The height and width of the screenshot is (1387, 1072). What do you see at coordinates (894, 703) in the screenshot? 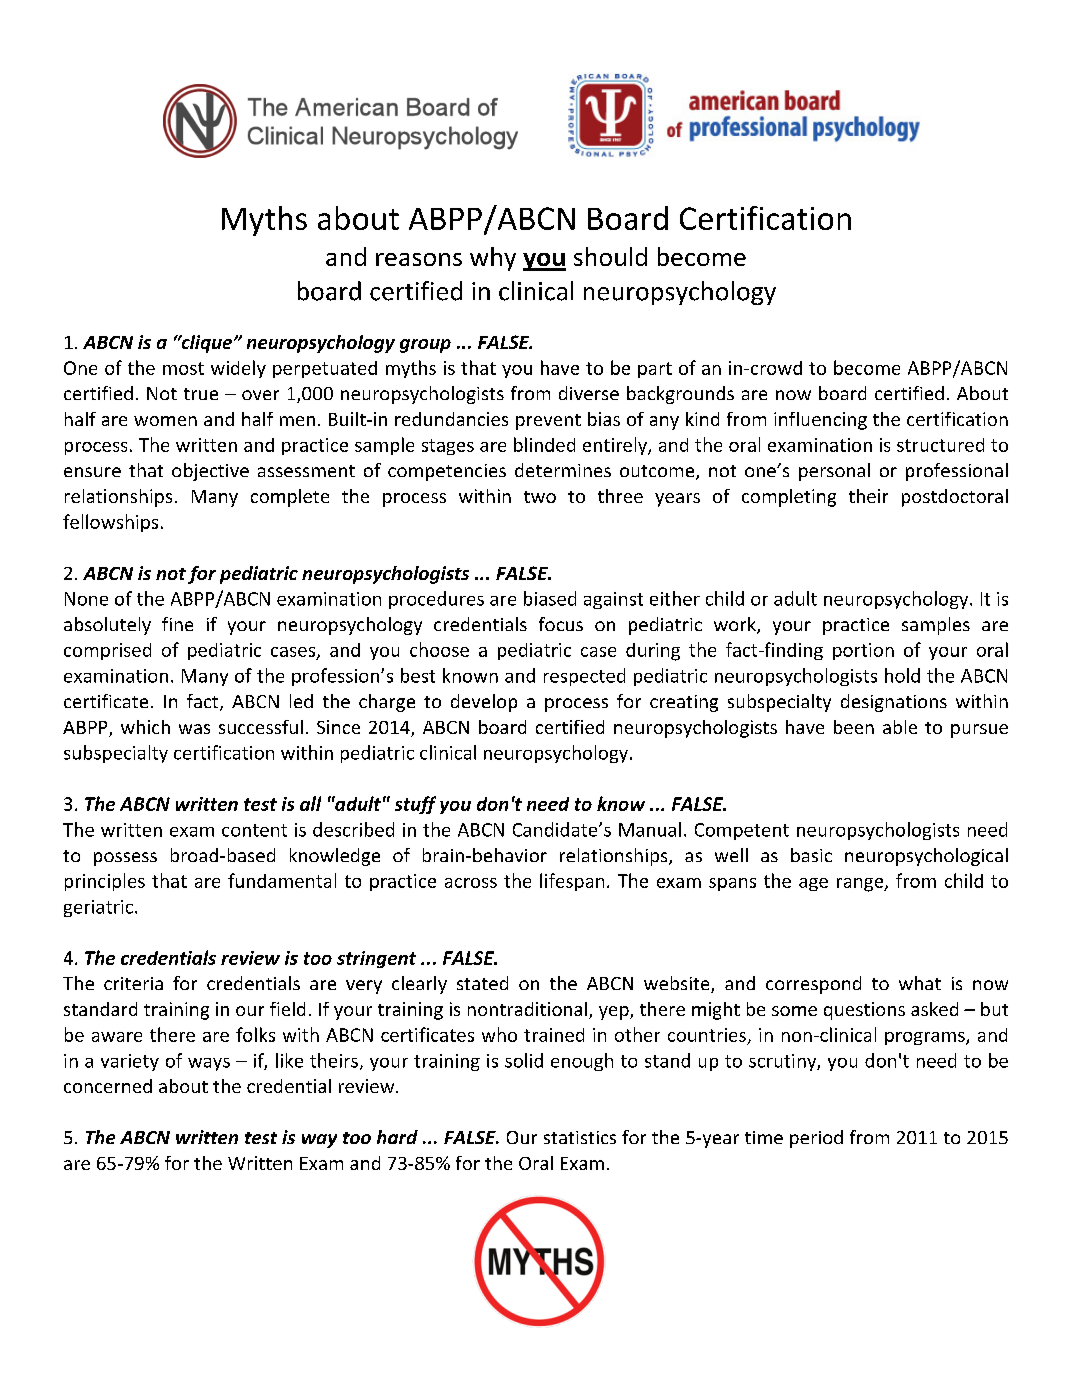
I see `designations` at bounding box center [894, 703].
